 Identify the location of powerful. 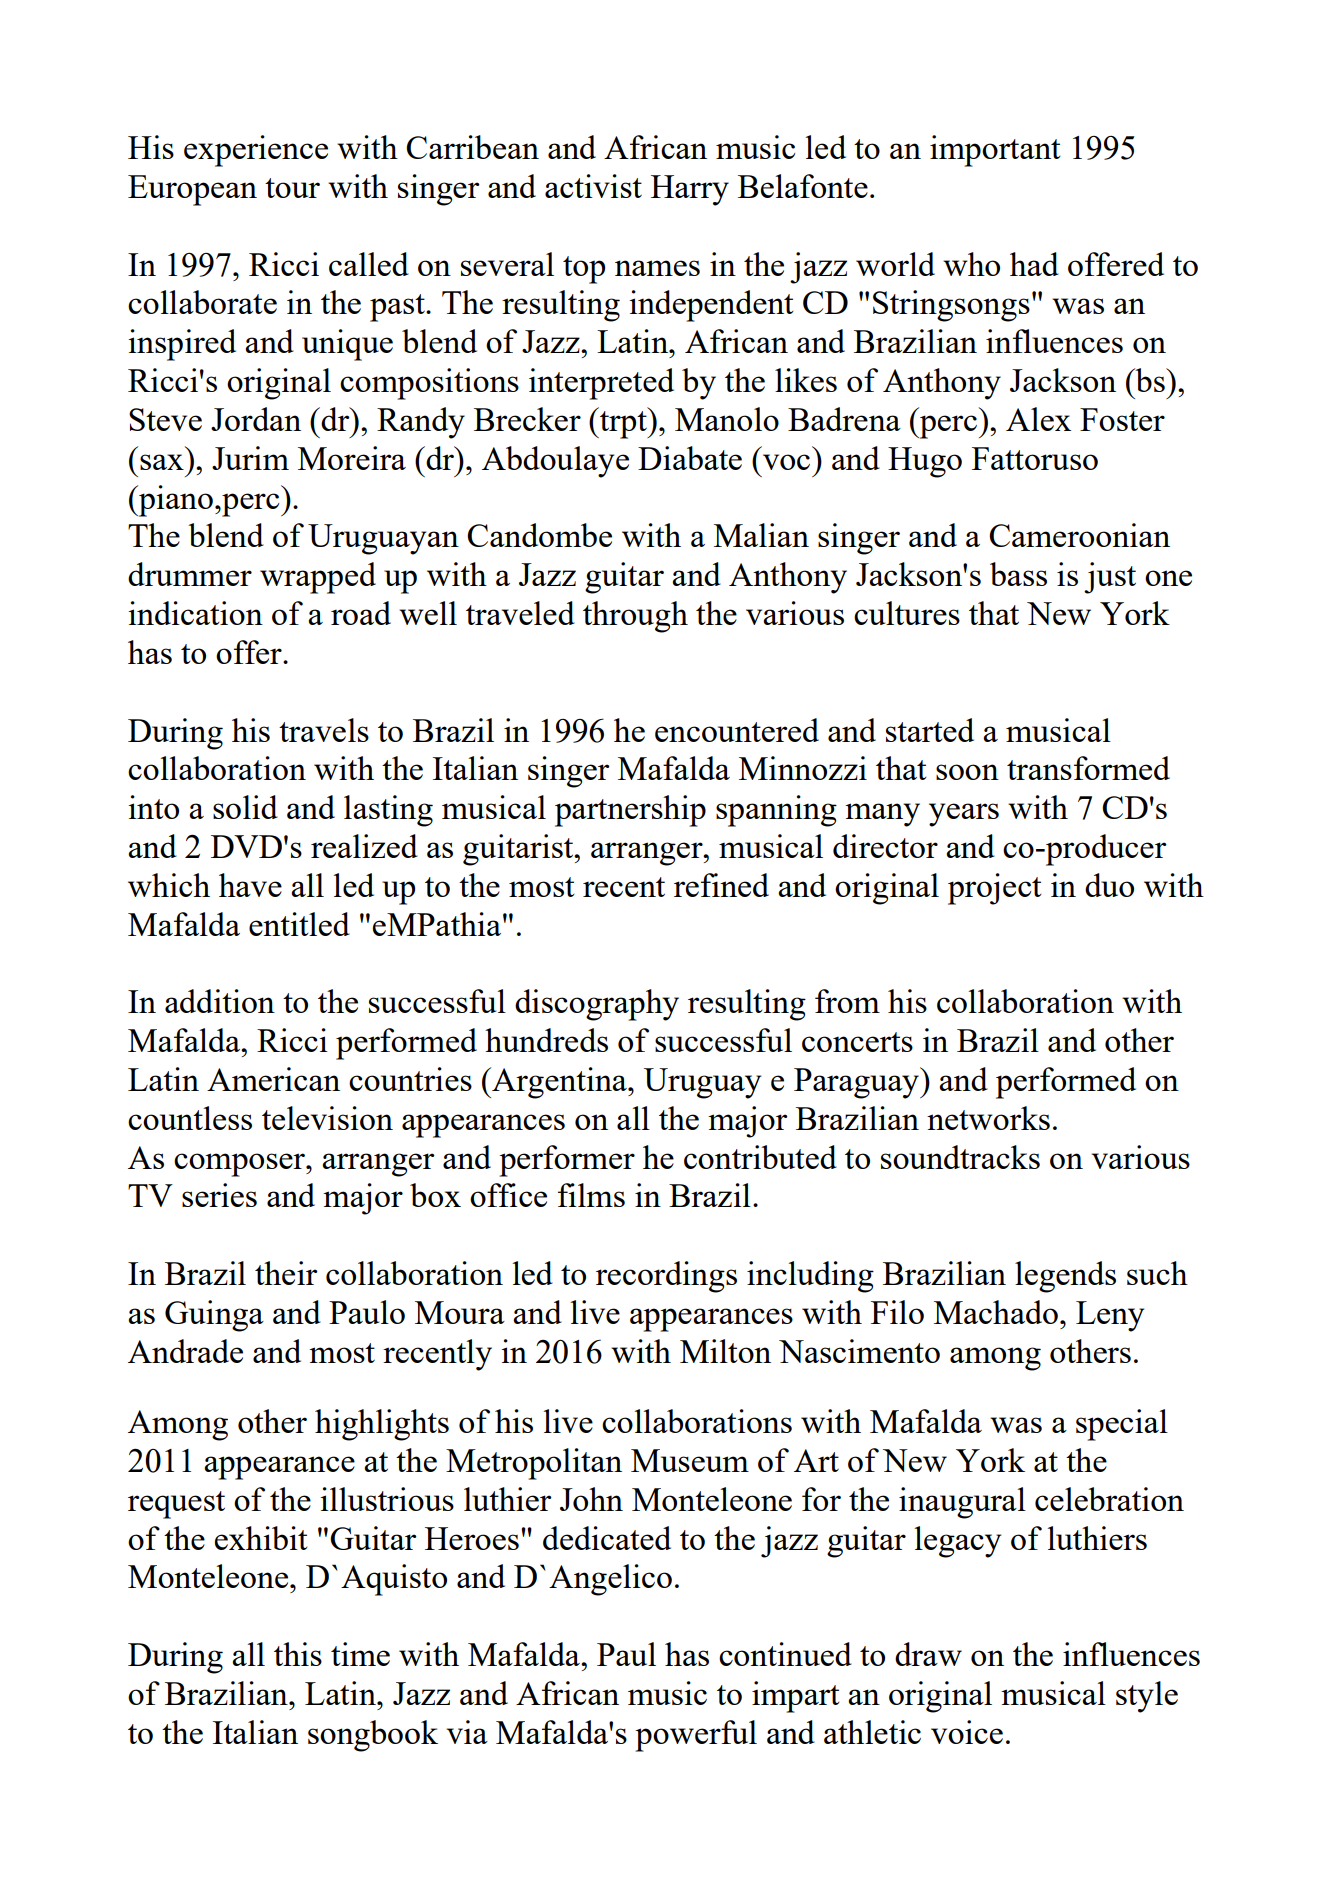
(696, 1736).
